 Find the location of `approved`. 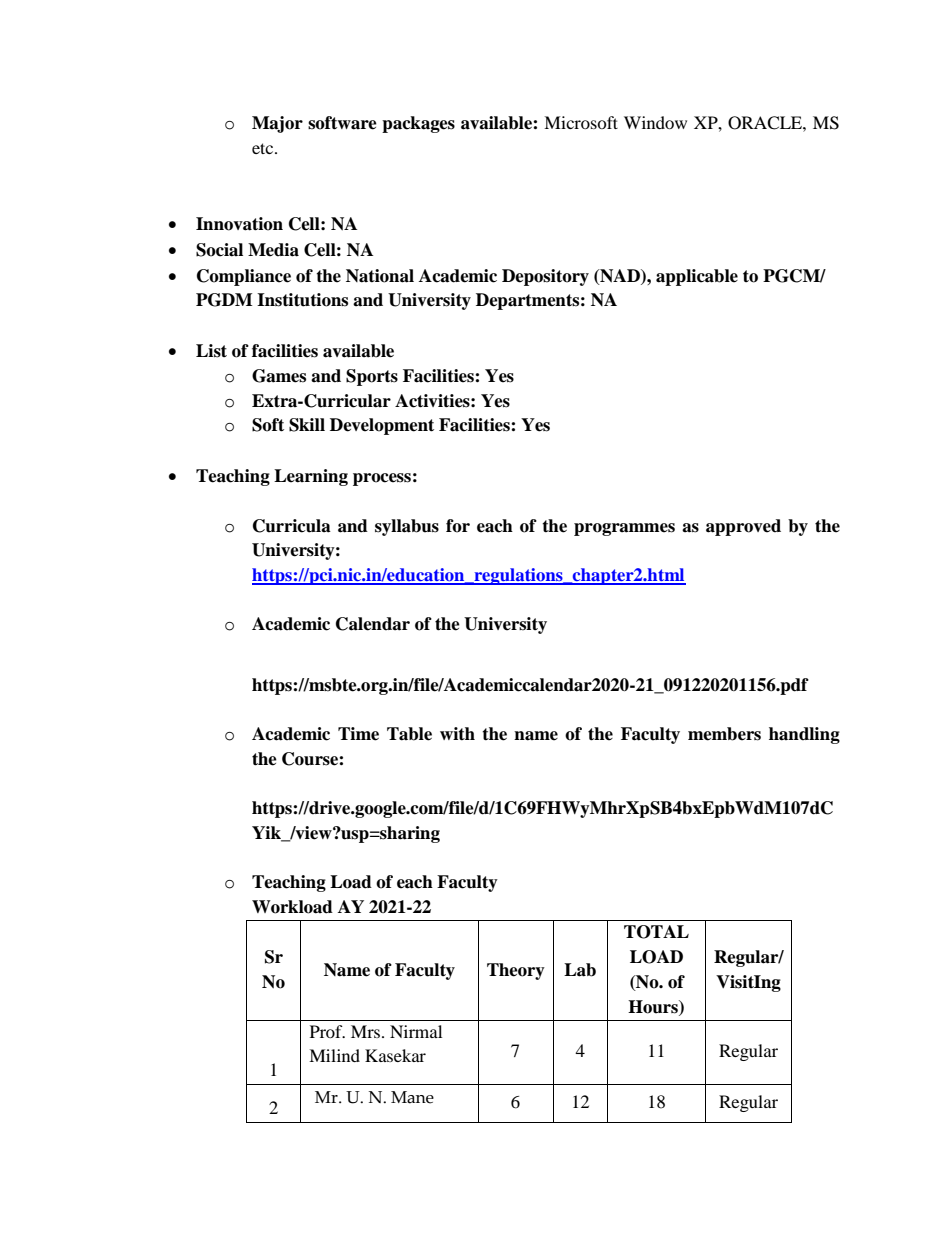

approved is located at coordinates (743, 527).
